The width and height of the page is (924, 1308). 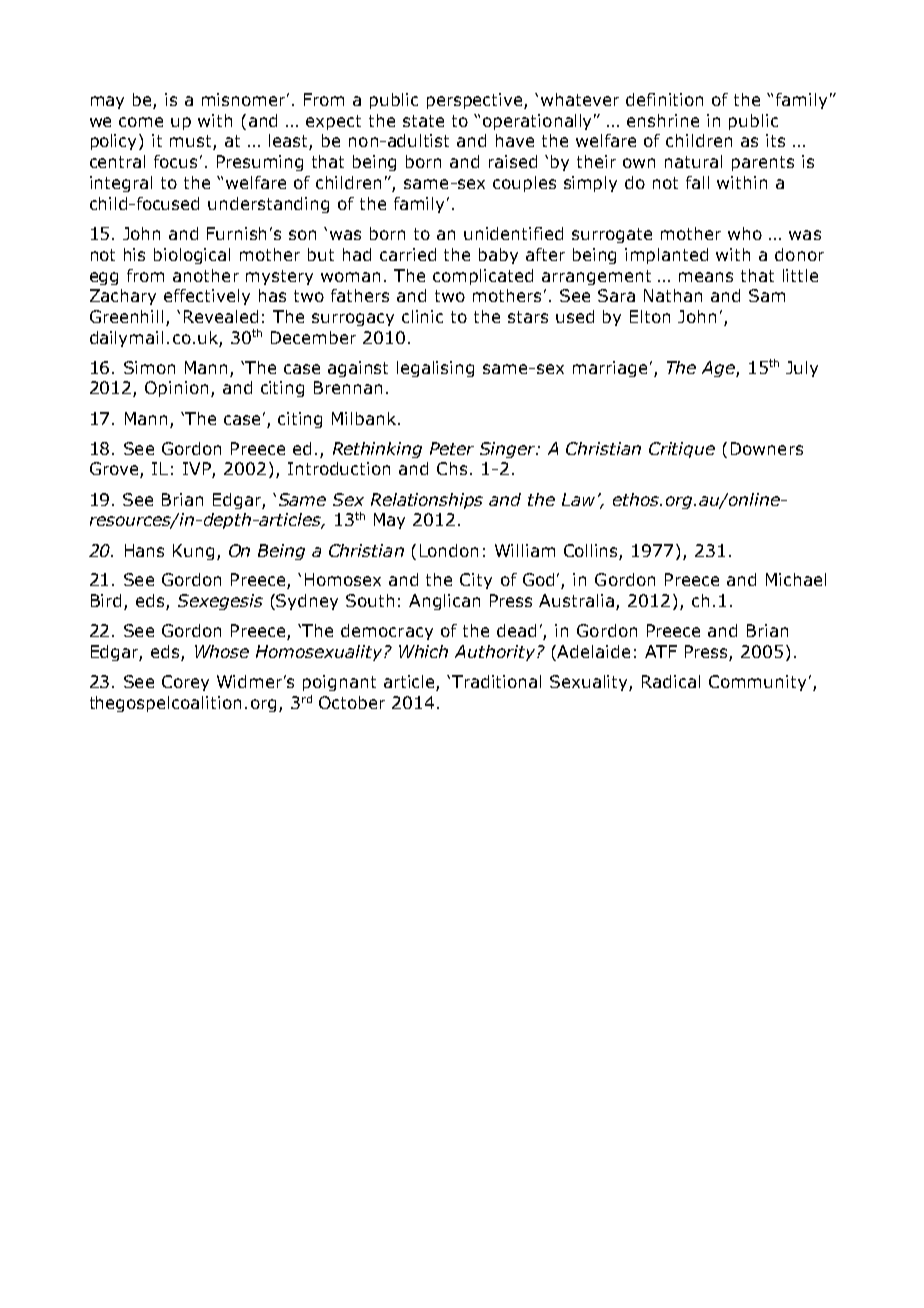 What do you see at coordinates (423, 121) in the page?
I see `state` at bounding box center [423, 121].
